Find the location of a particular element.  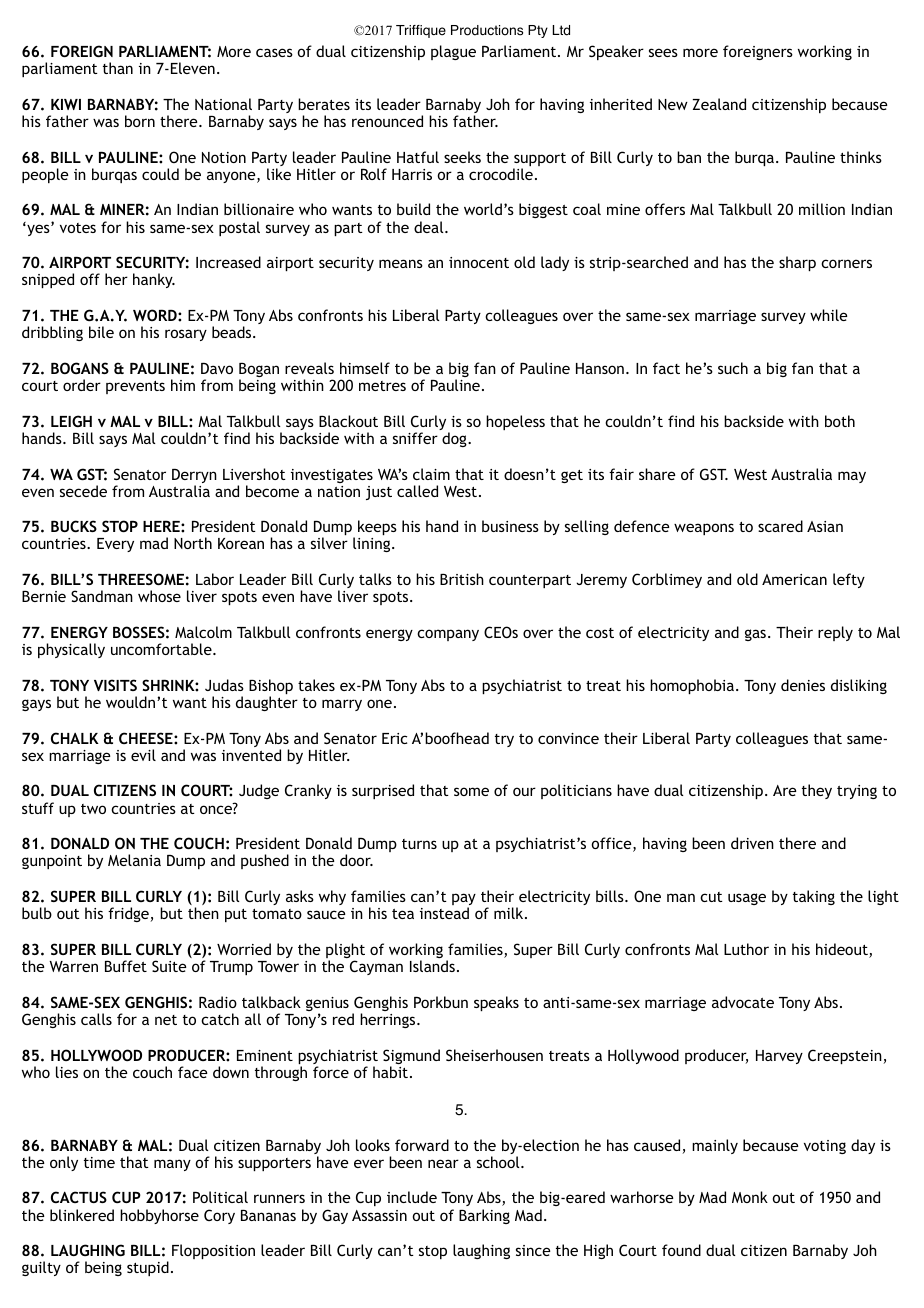

than is located at coordinates (118, 68).
